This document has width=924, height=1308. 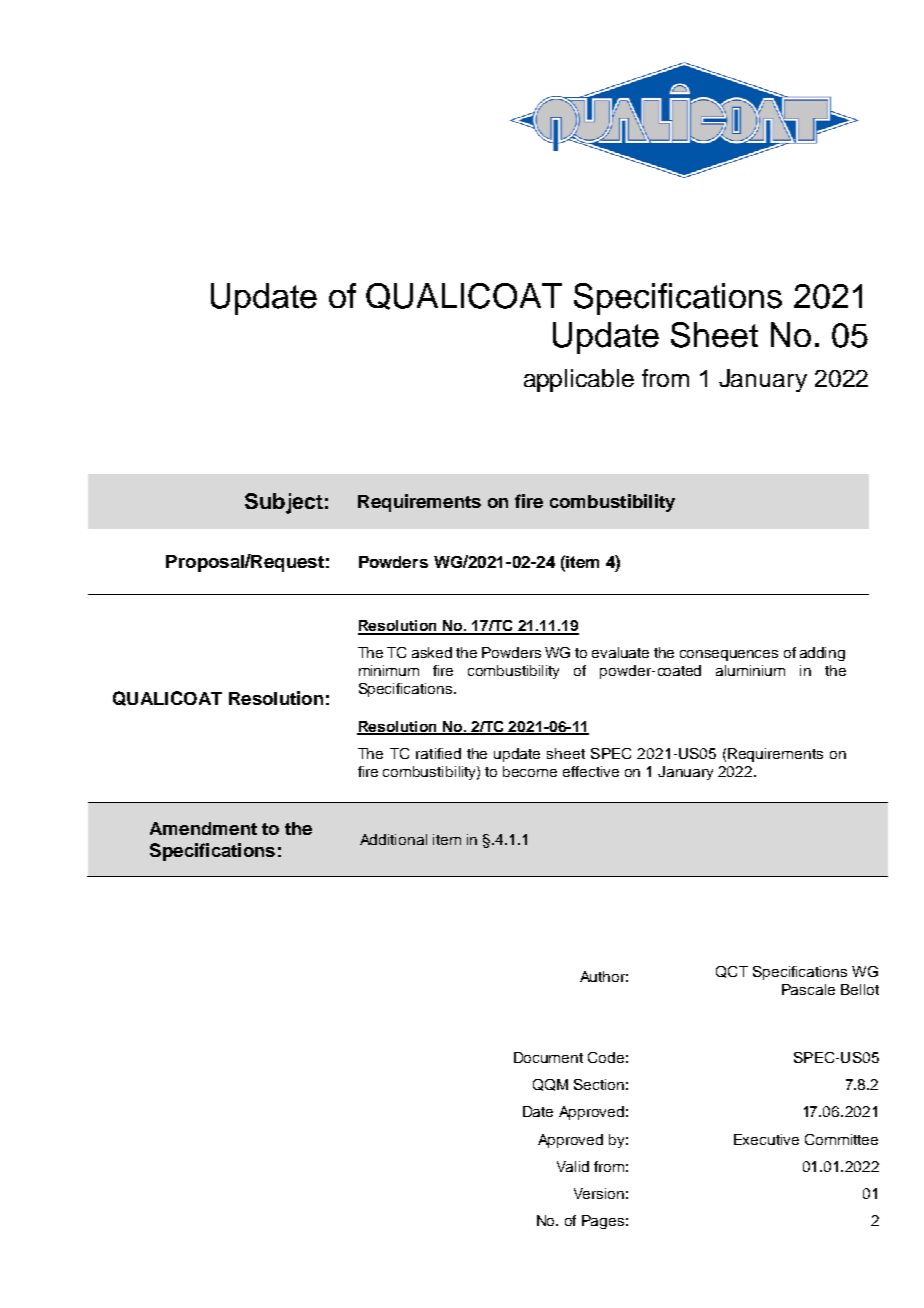 I want to click on minimum, so click(x=389, y=670).
